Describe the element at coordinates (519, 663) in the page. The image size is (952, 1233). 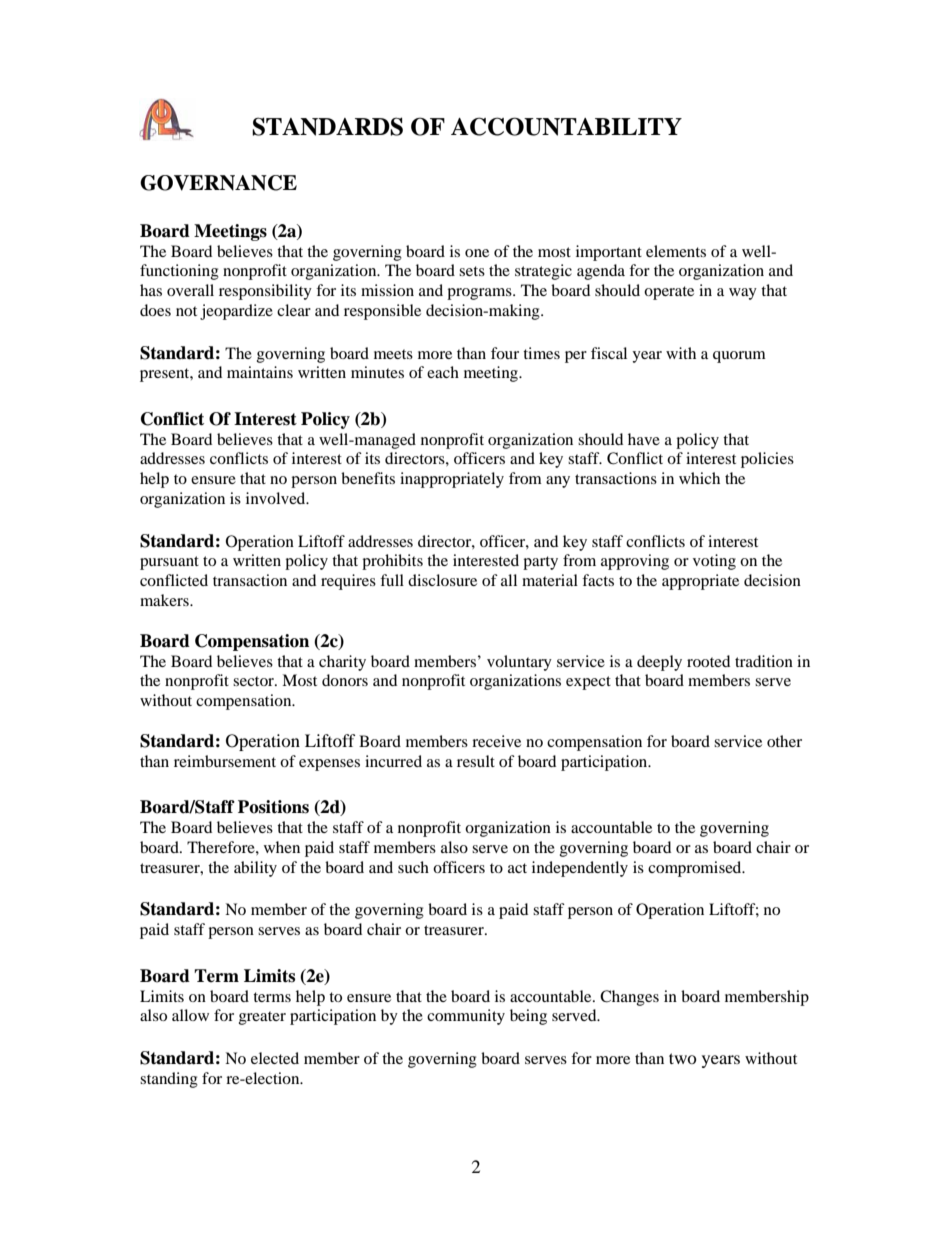
I see `voluntary` at that location.
